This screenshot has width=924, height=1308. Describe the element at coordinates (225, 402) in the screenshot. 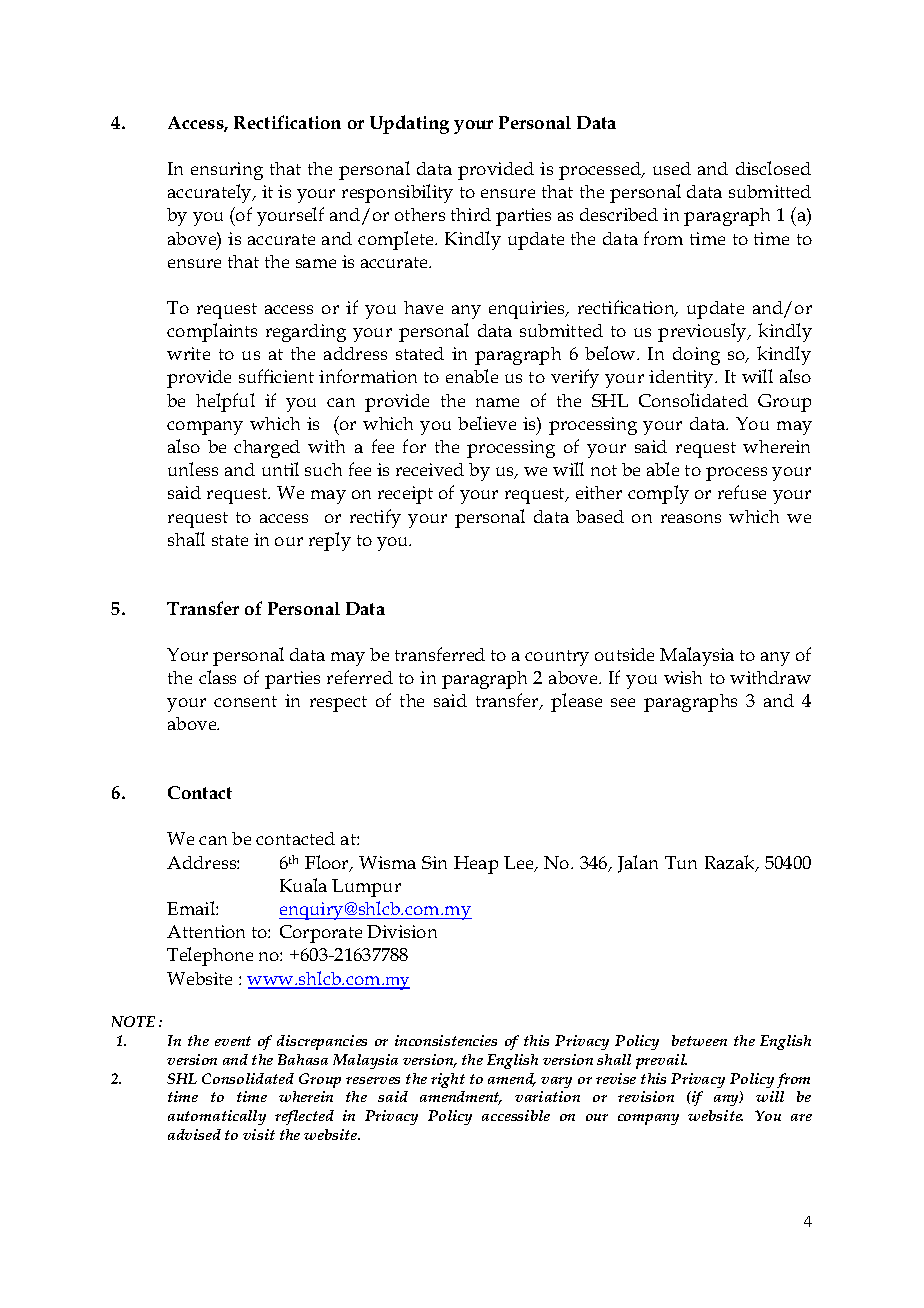

I see `helpful` at that location.
